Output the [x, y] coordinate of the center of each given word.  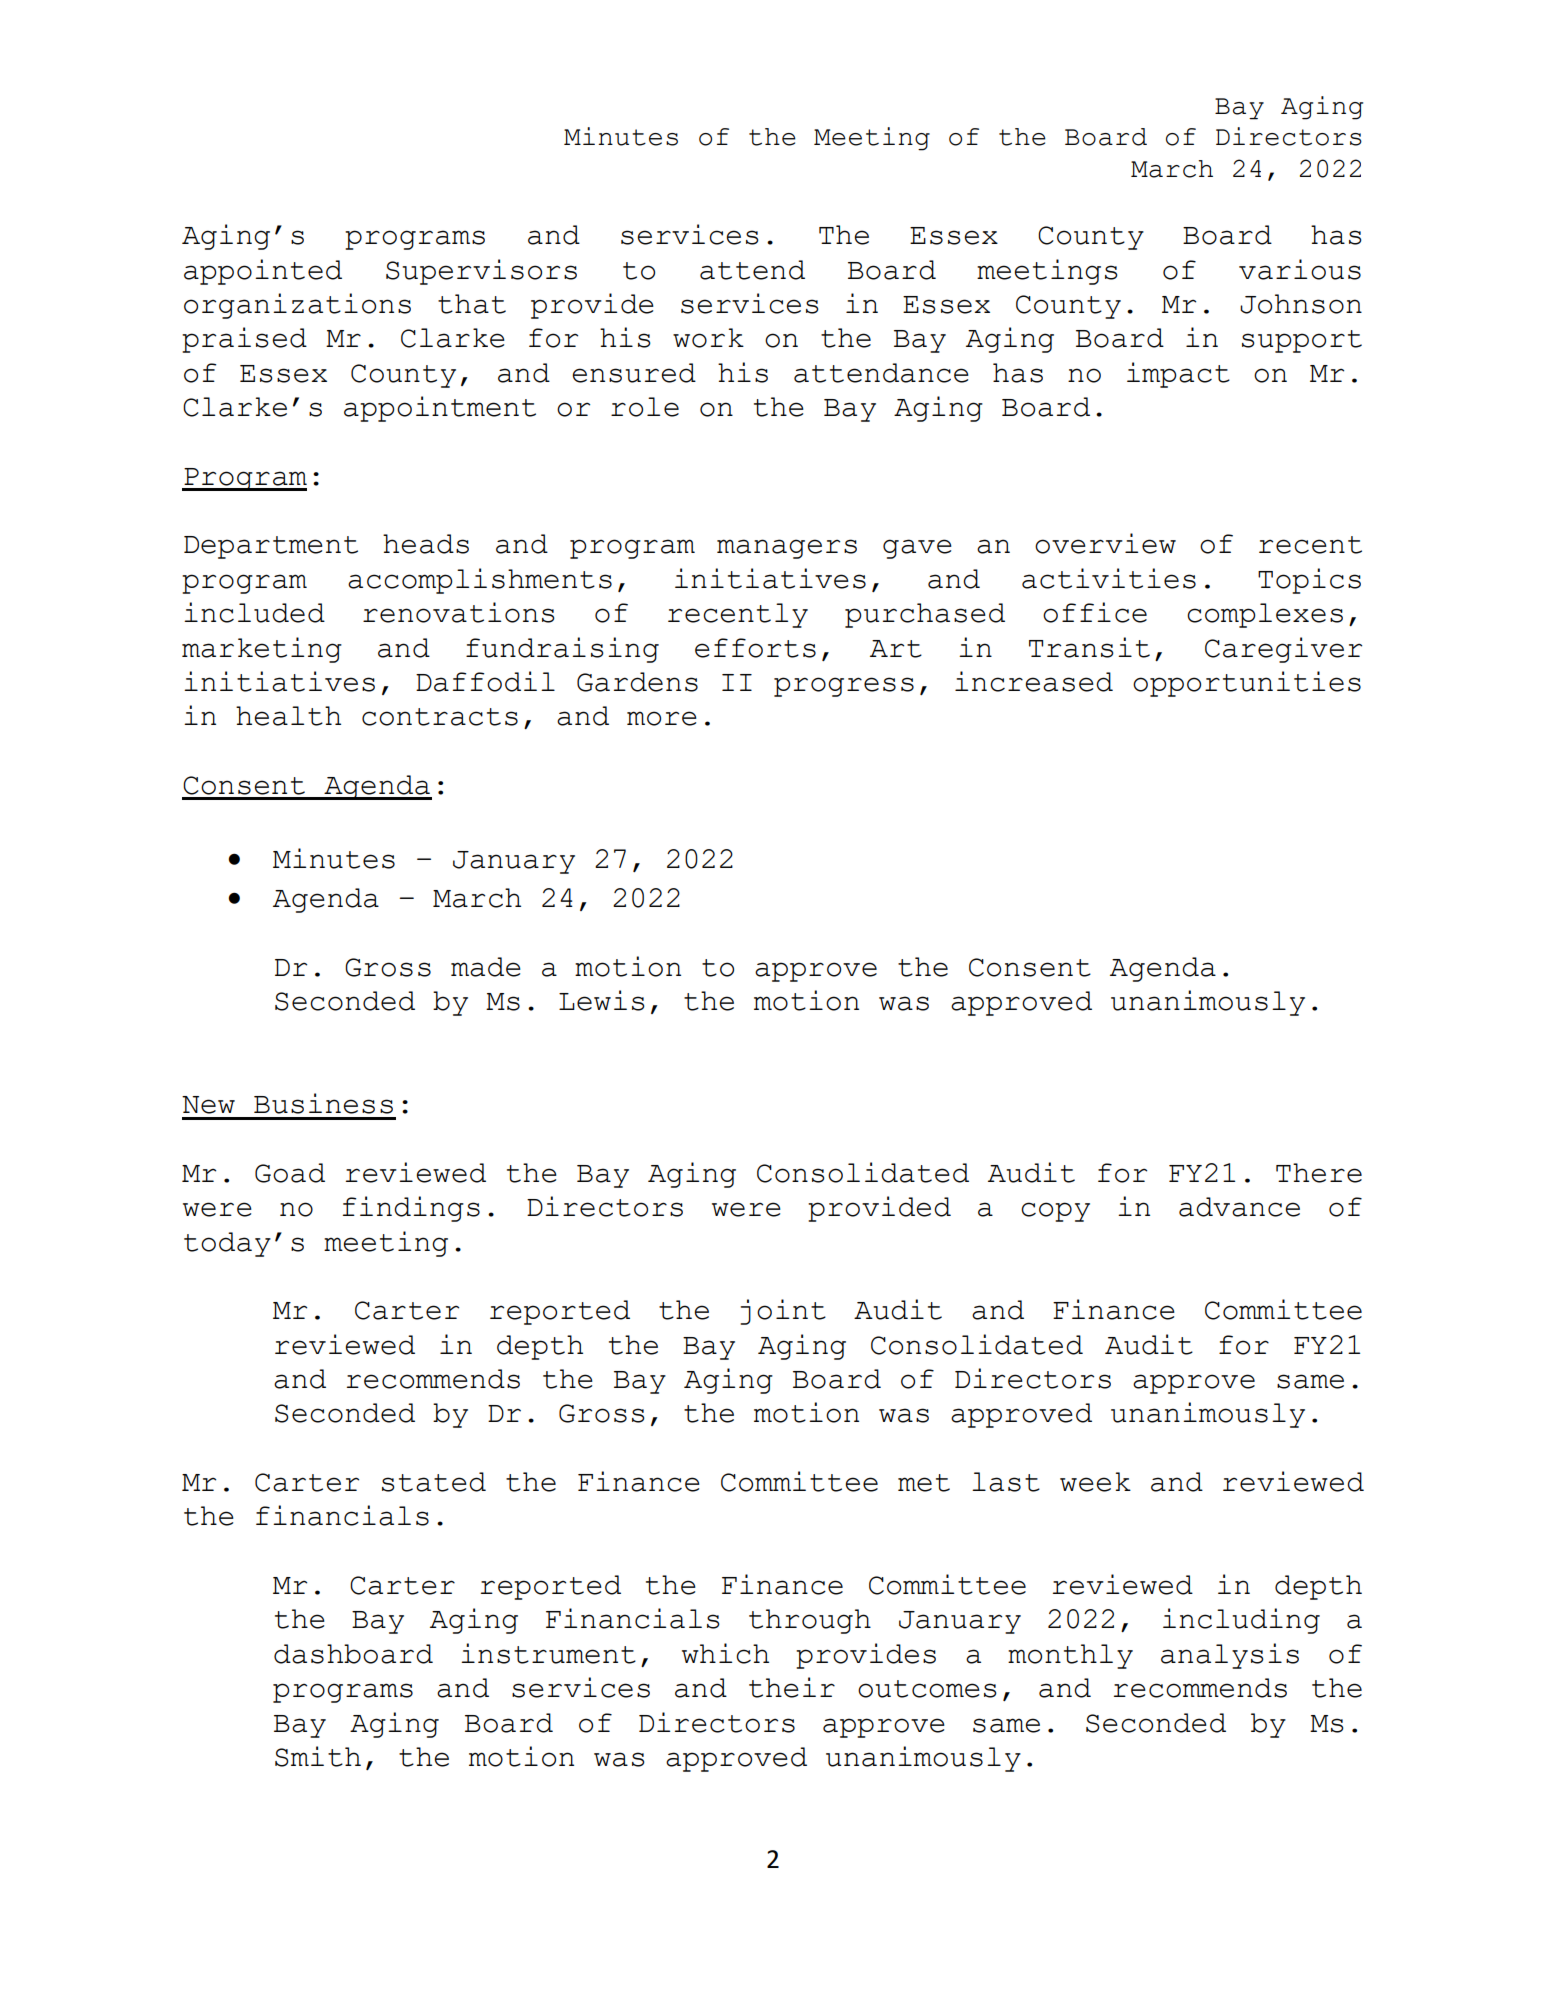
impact [1178, 375]
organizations [297, 306]
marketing [262, 650]
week [1095, 1482]
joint [783, 1312]
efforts [755, 648]
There [1319, 1173]
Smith [318, 1756]
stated [434, 1482]
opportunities [1247, 684]
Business [323, 1103]
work [708, 338]
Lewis [602, 1000]
